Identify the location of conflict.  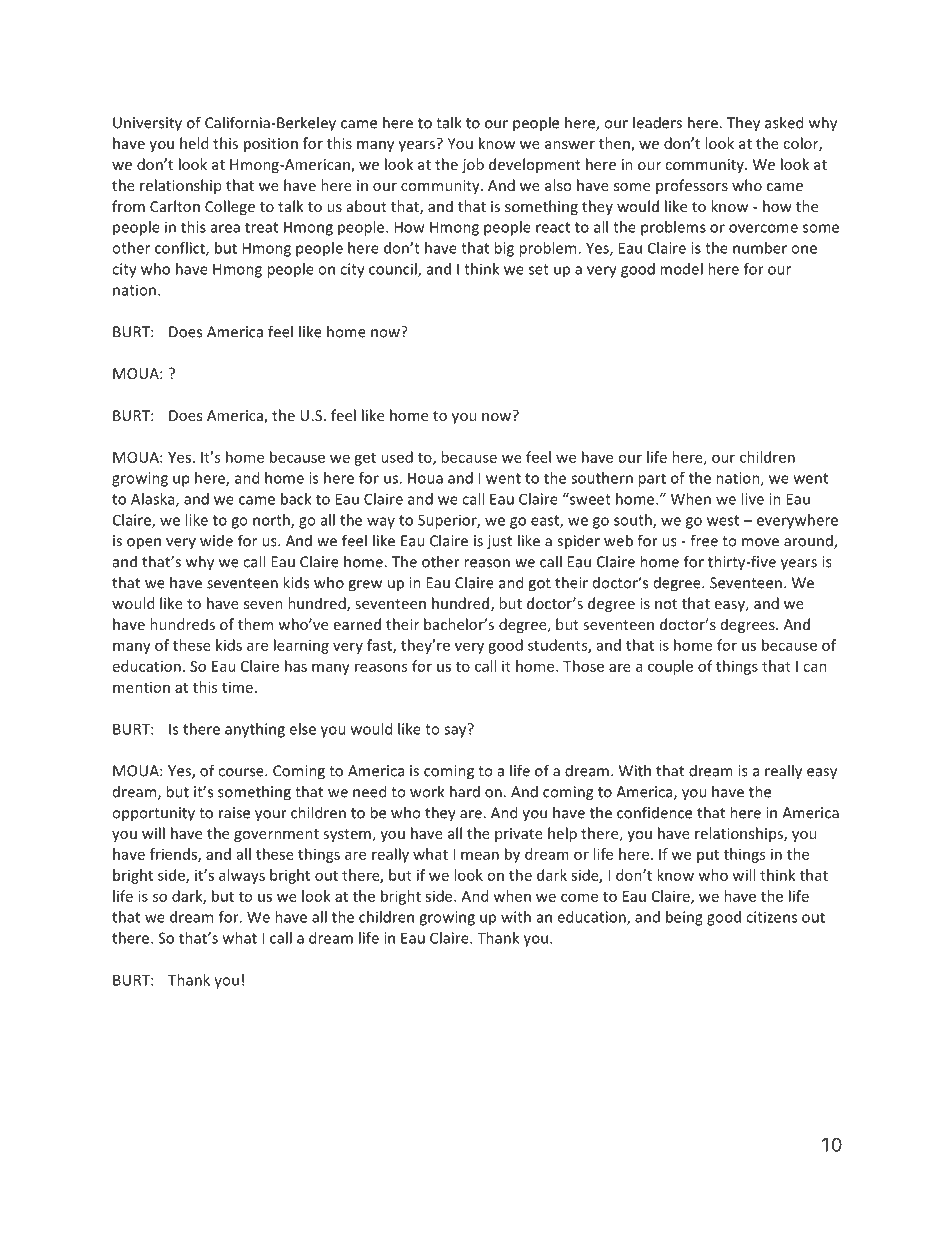
(181, 249).
